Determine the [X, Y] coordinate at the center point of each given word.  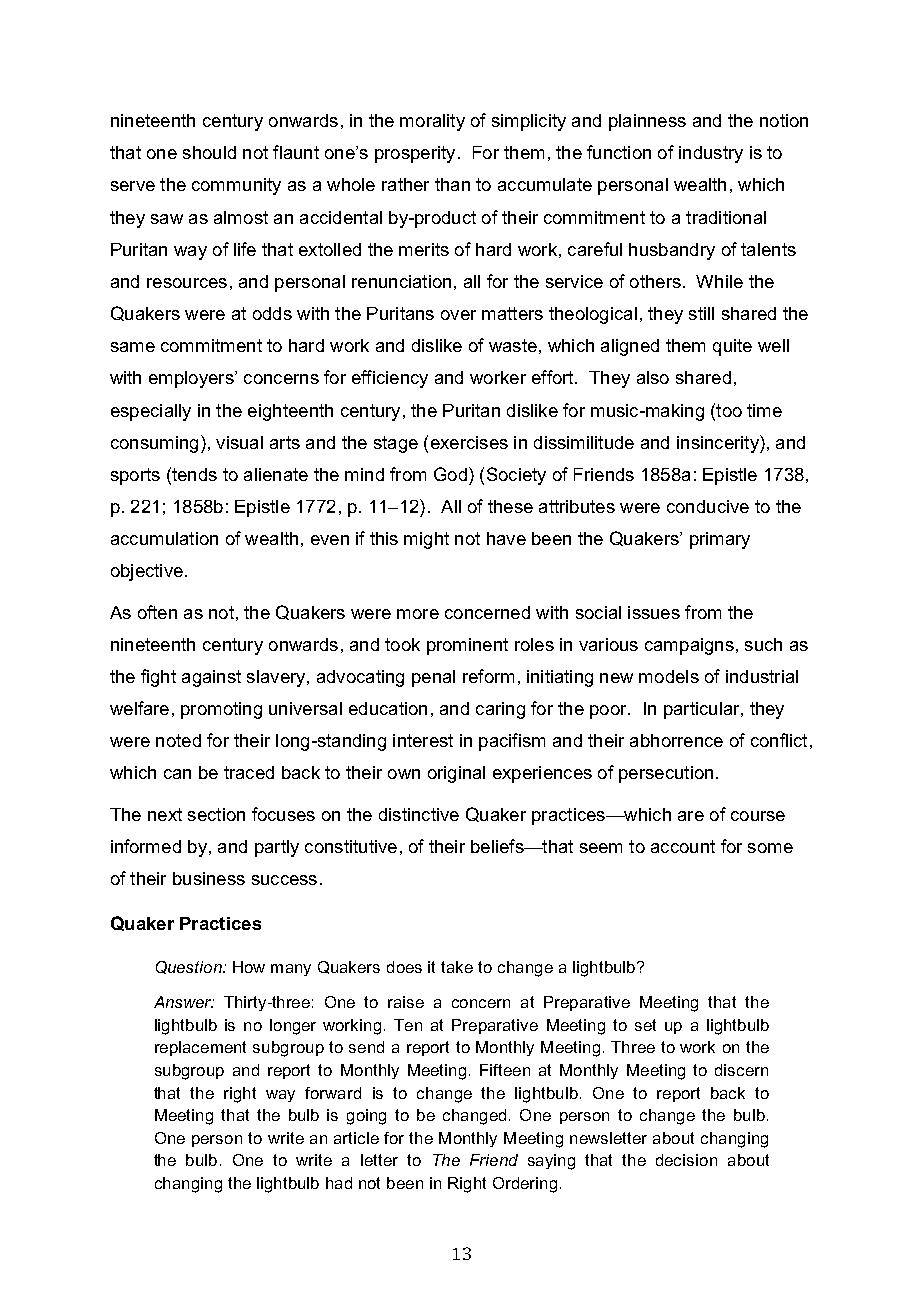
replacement [200, 1048]
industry [711, 154]
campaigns [689, 646]
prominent [467, 646]
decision [686, 1160]
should [209, 152]
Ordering [525, 1185]
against [211, 678]
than [452, 184]
